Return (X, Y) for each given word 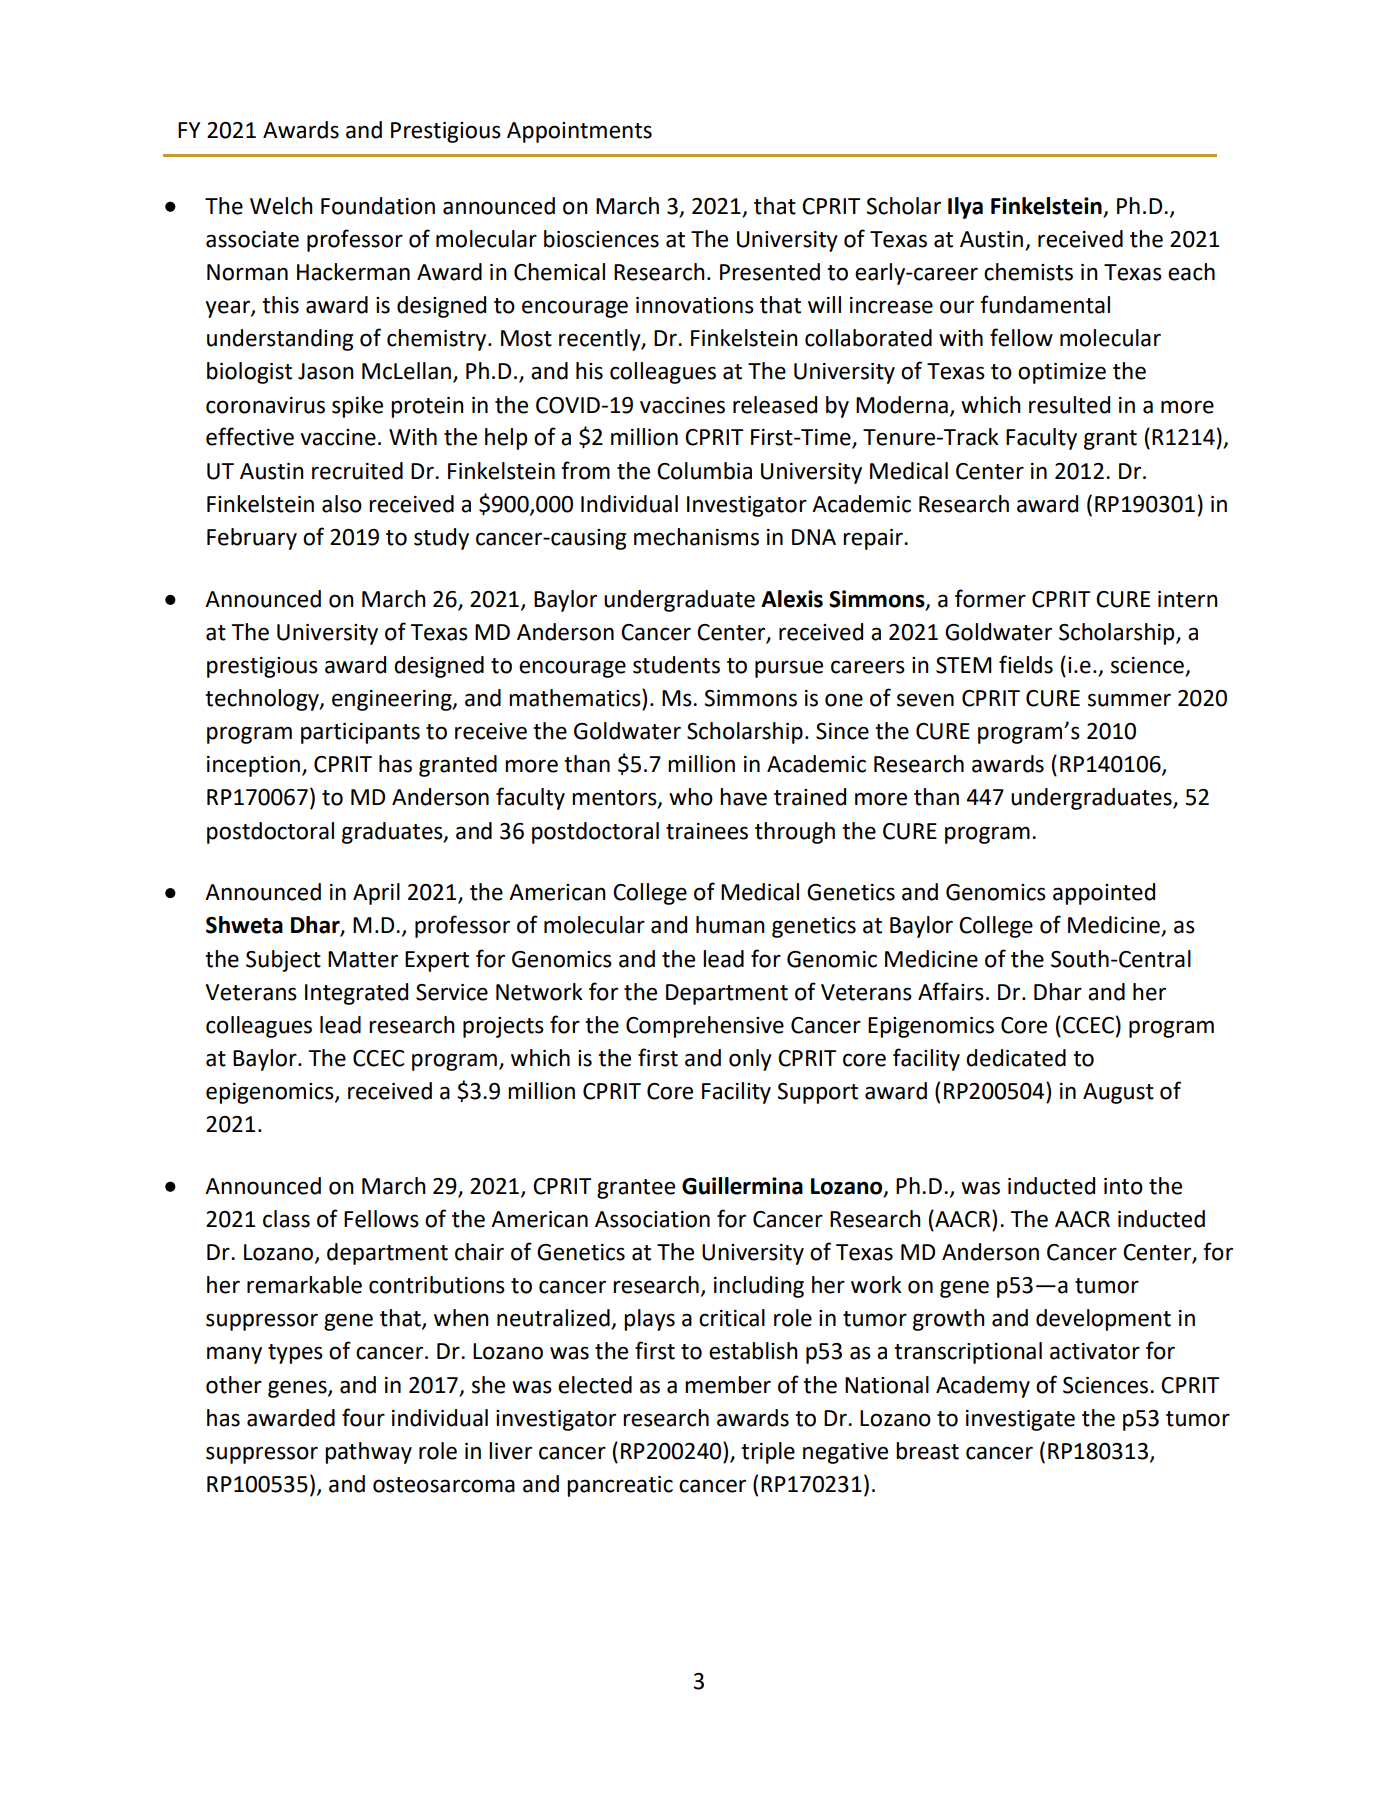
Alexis (792, 599)
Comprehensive (705, 1027)
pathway (368, 1453)
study (441, 539)
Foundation (378, 206)
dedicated (1016, 1058)
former (990, 598)
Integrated (356, 994)
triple (768, 1453)
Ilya (965, 208)
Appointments (579, 132)
